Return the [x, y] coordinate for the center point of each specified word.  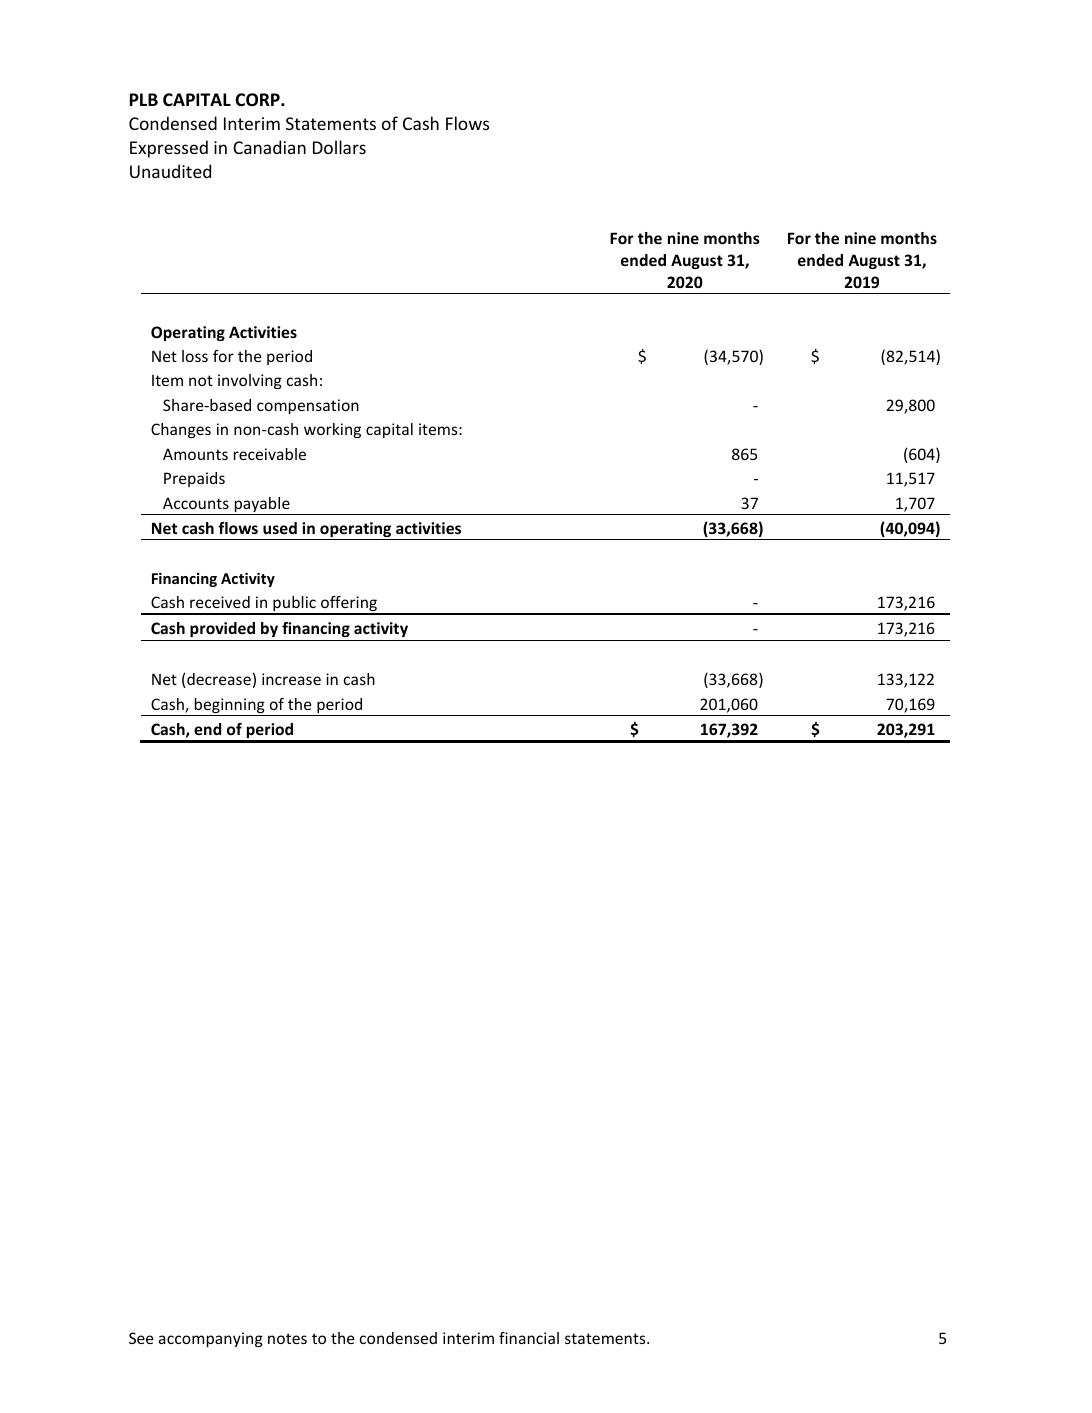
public [294, 605]
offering [349, 605]
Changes [181, 430]
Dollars [339, 147]
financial [529, 1338]
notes [287, 1338]
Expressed [169, 149]
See [141, 1338]
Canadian [269, 147]
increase [291, 679]
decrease [219, 679]
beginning [230, 707]
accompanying [211, 1339]
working [332, 430]
